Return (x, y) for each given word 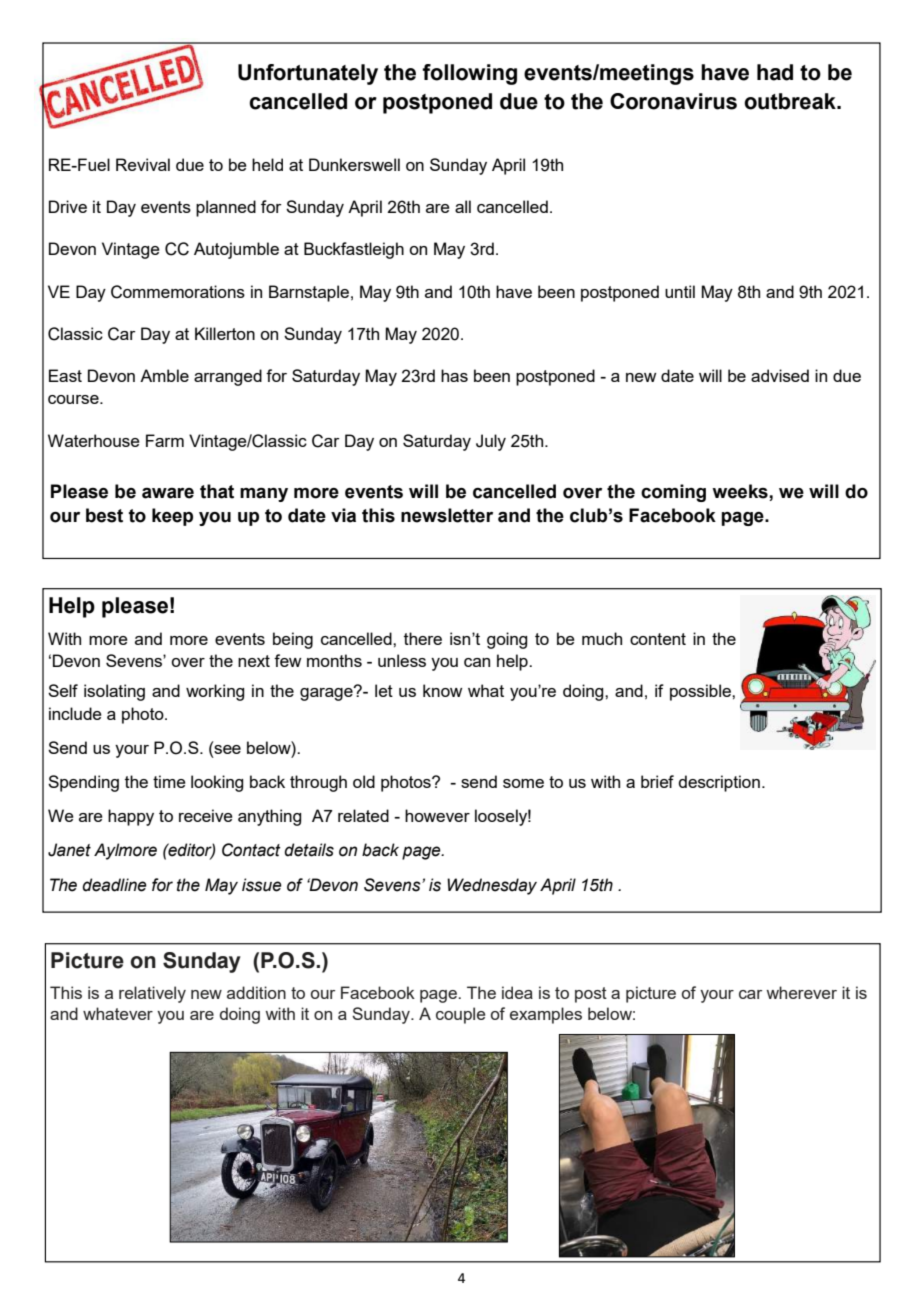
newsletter (447, 515)
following (469, 74)
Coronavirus (673, 101)
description (719, 783)
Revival (143, 164)
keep (172, 517)
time (169, 781)
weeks (741, 491)
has (454, 375)
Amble (164, 375)
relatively (152, 994)
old (364, 781)
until (680, 291)
